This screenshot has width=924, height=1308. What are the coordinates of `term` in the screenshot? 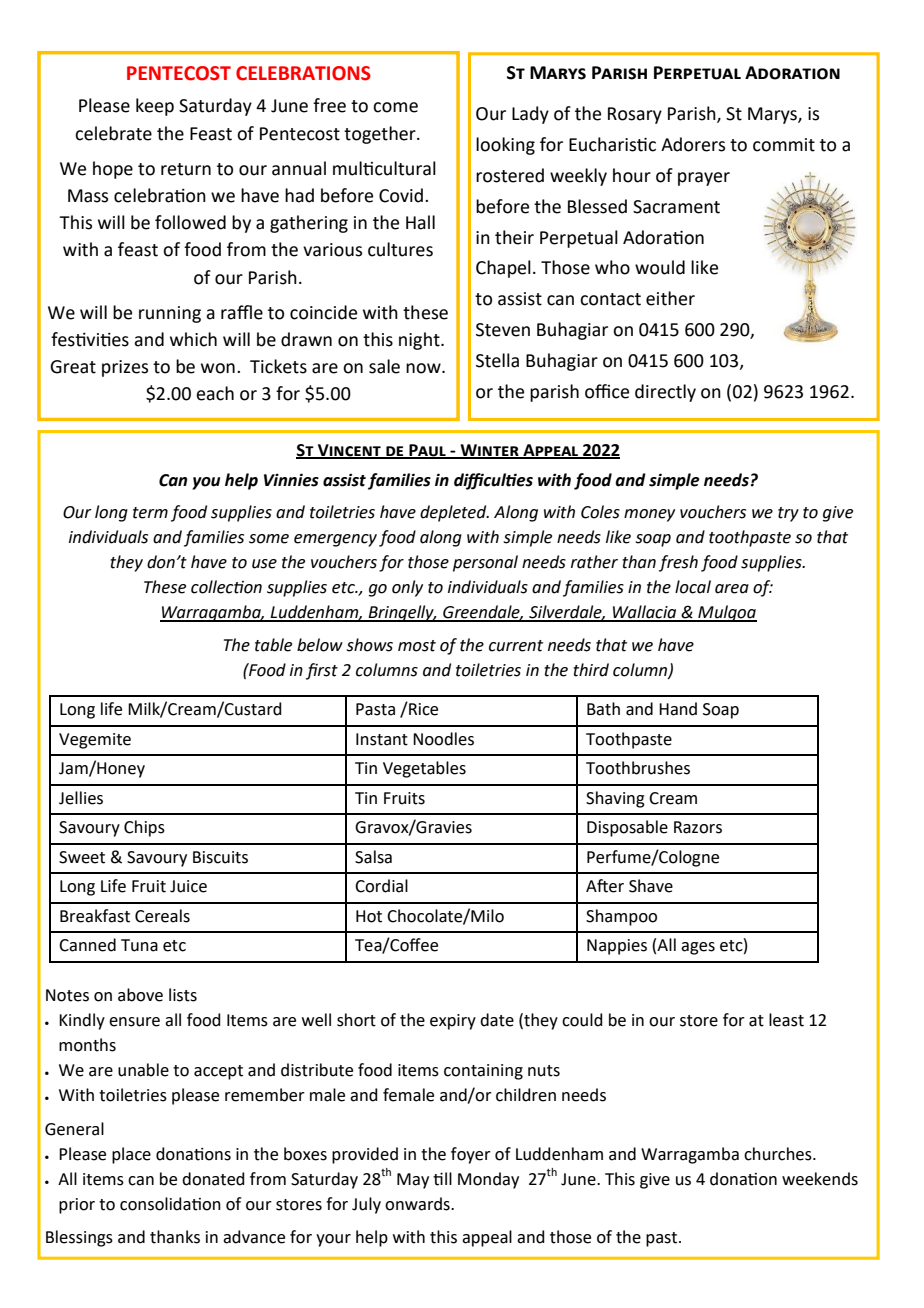 It's located at (150, 513).
